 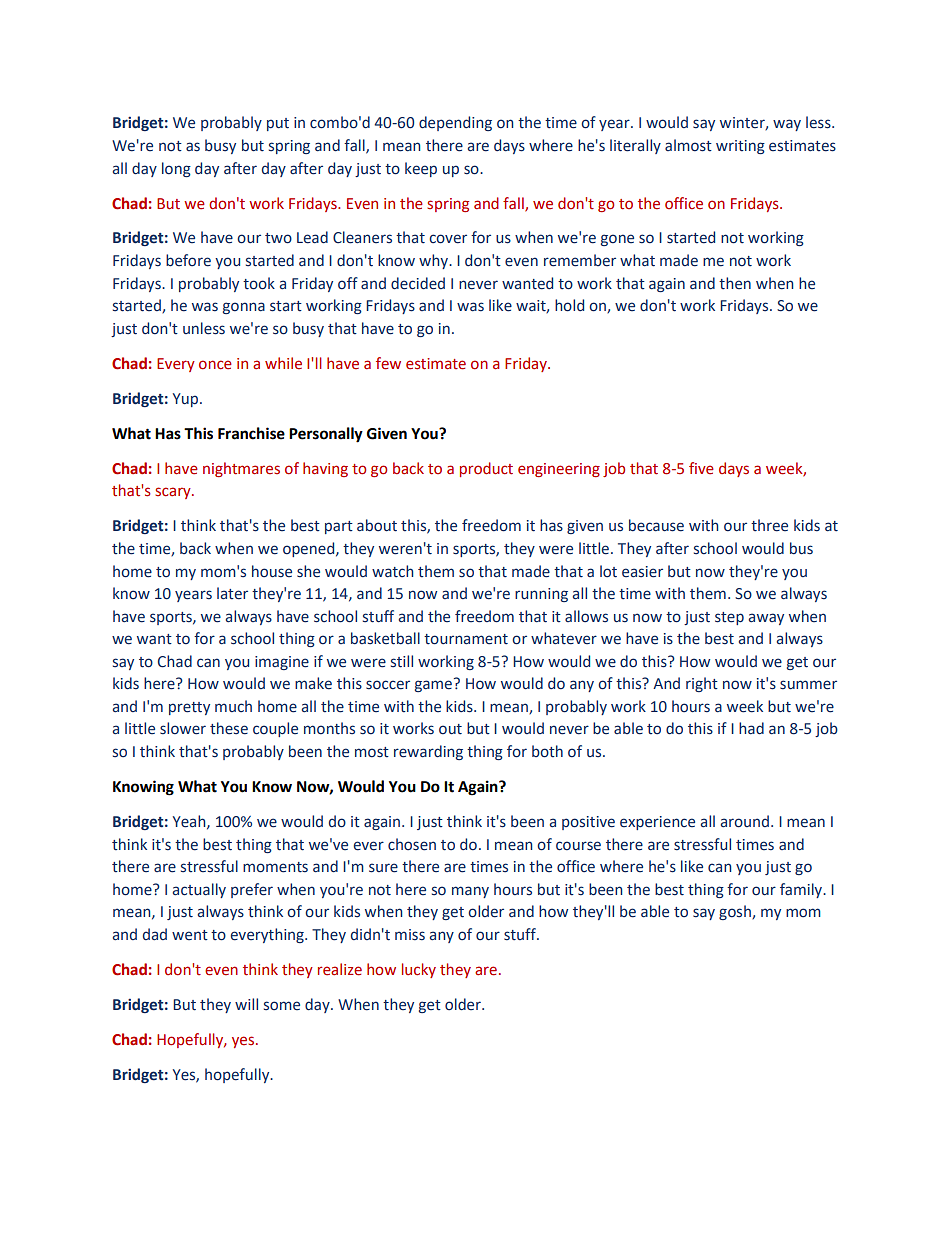 What do you see at coordinates (418, 283) in the screenshot?
I see `decided` at bounding box center [418, 283].
